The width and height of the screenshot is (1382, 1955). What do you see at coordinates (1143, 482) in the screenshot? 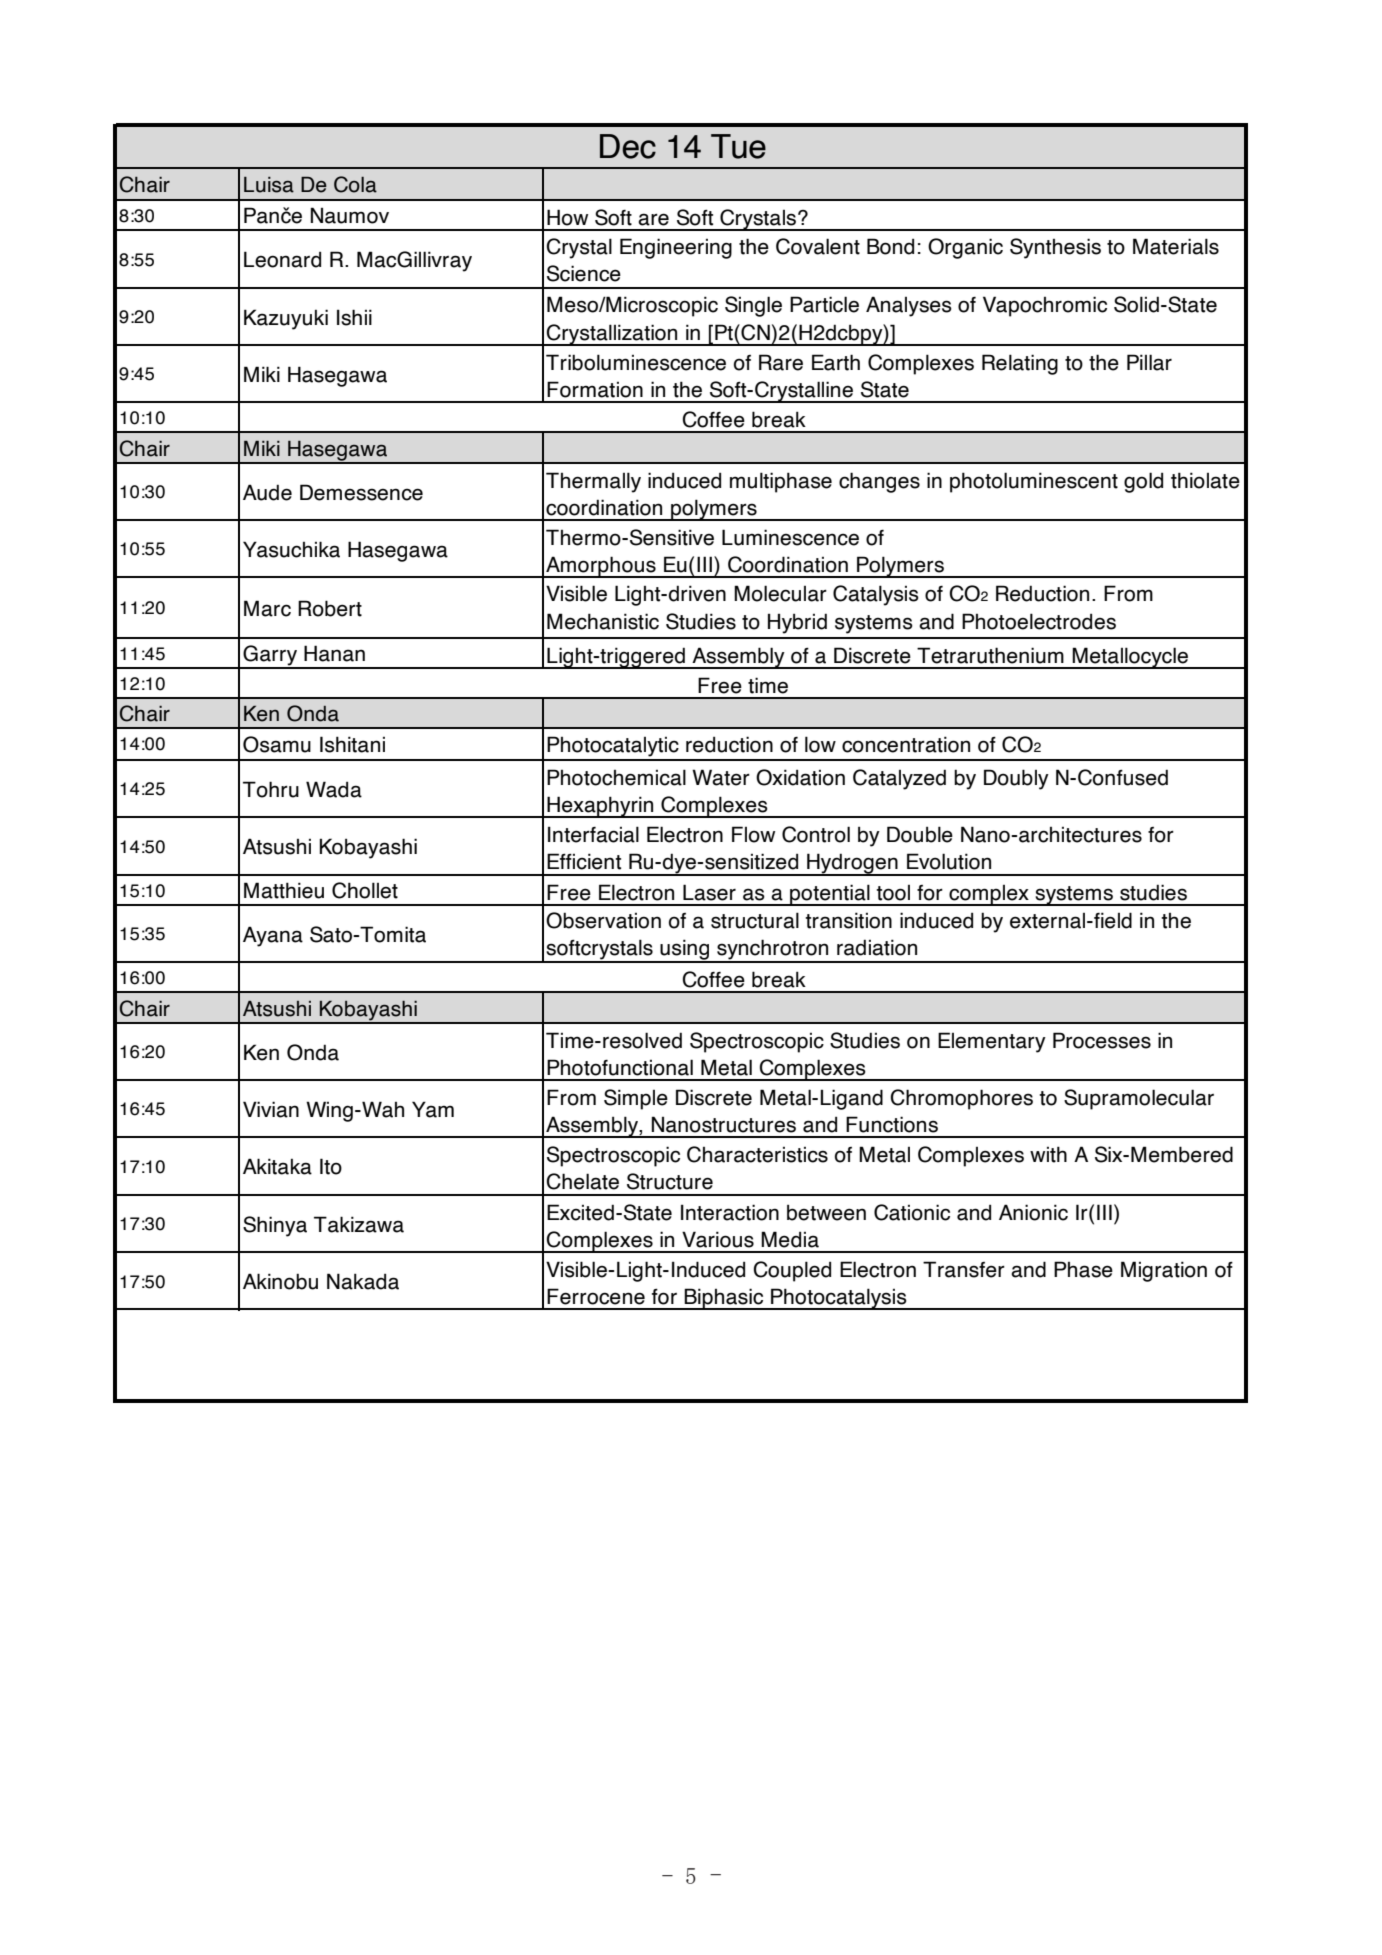
I see `gold` at bounding box center [1143, 482].
